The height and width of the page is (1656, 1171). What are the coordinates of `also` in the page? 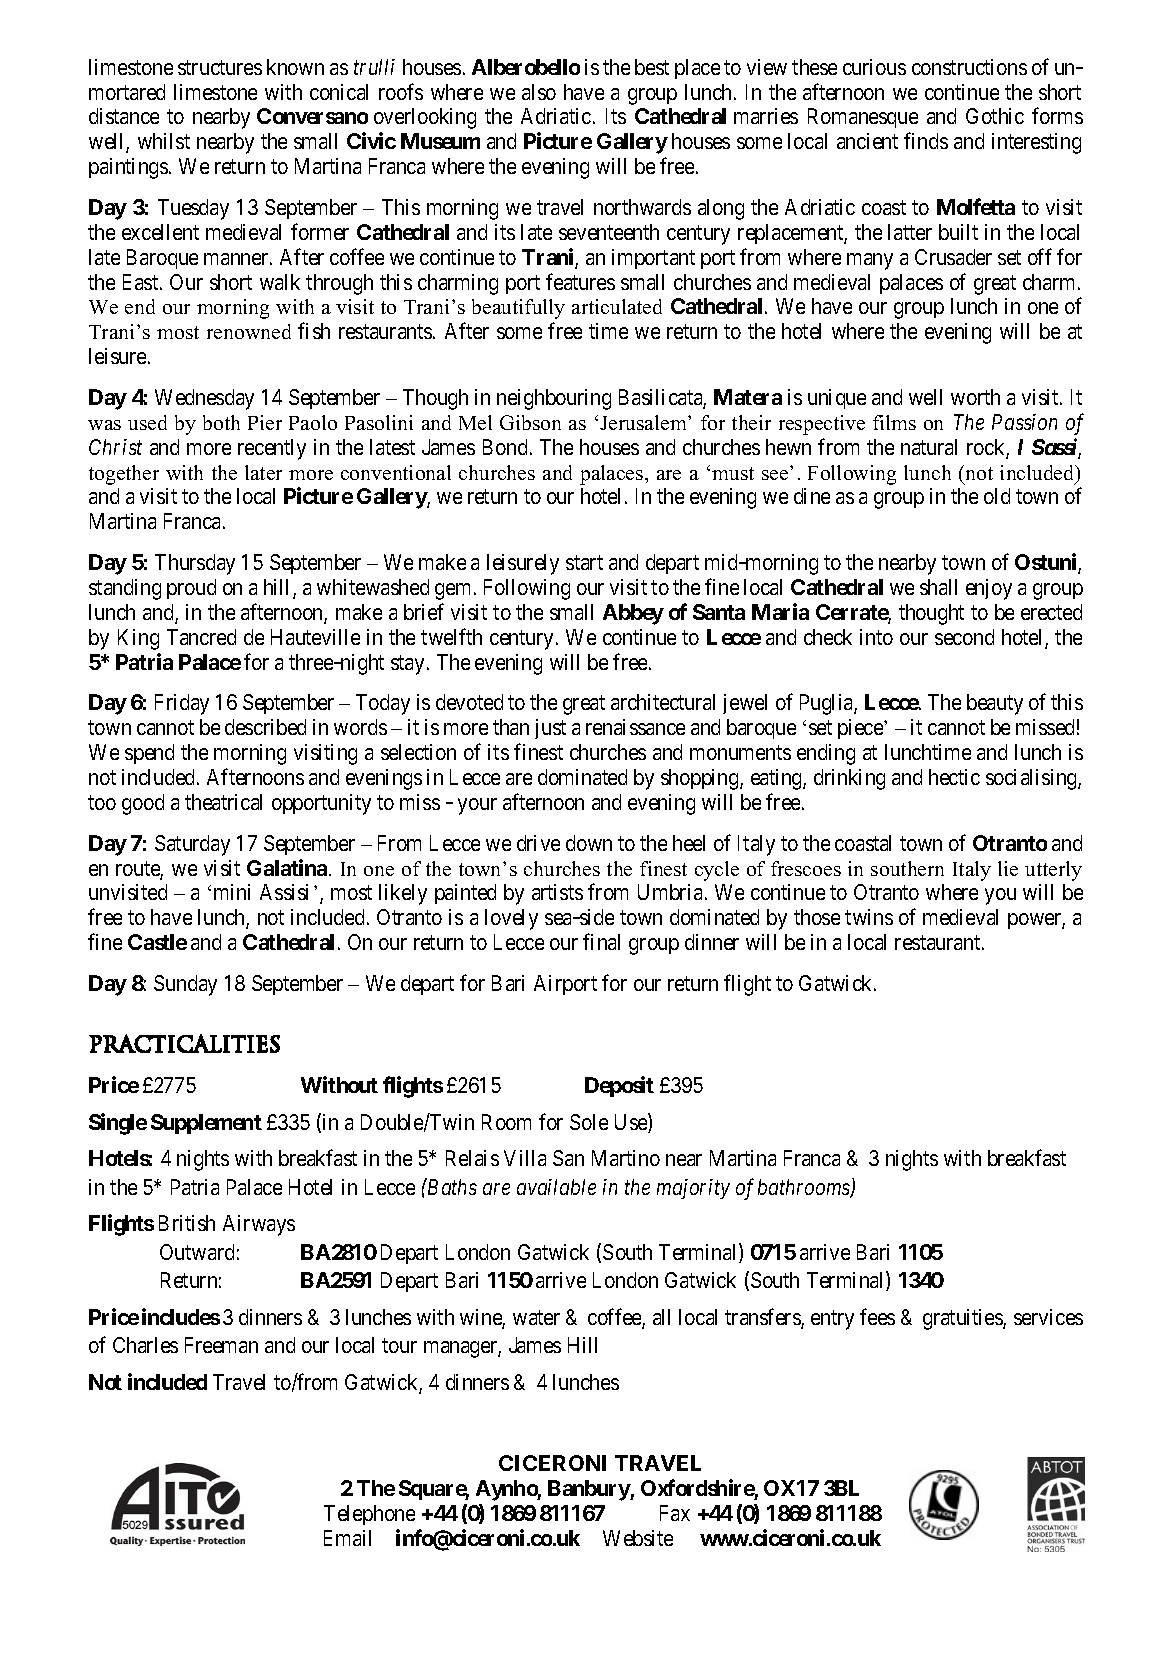 It's located at (539, 92).
